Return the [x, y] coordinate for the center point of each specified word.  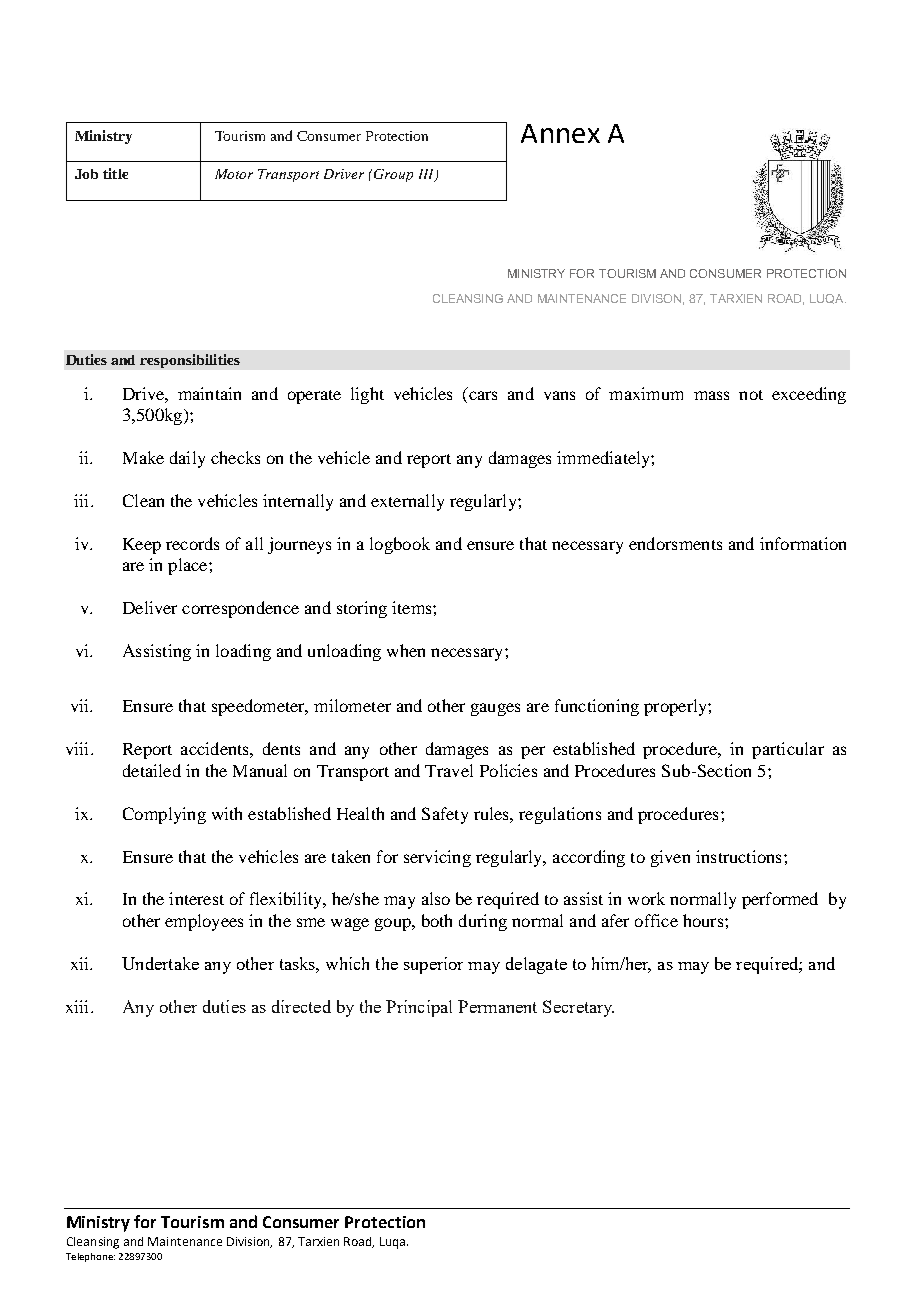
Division [249, 1242]
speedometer [260, 707]
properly [676, 707]
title [115, 173]
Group [393, 175]
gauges [495, 709]
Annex [560, 133]
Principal [419, 1008]
